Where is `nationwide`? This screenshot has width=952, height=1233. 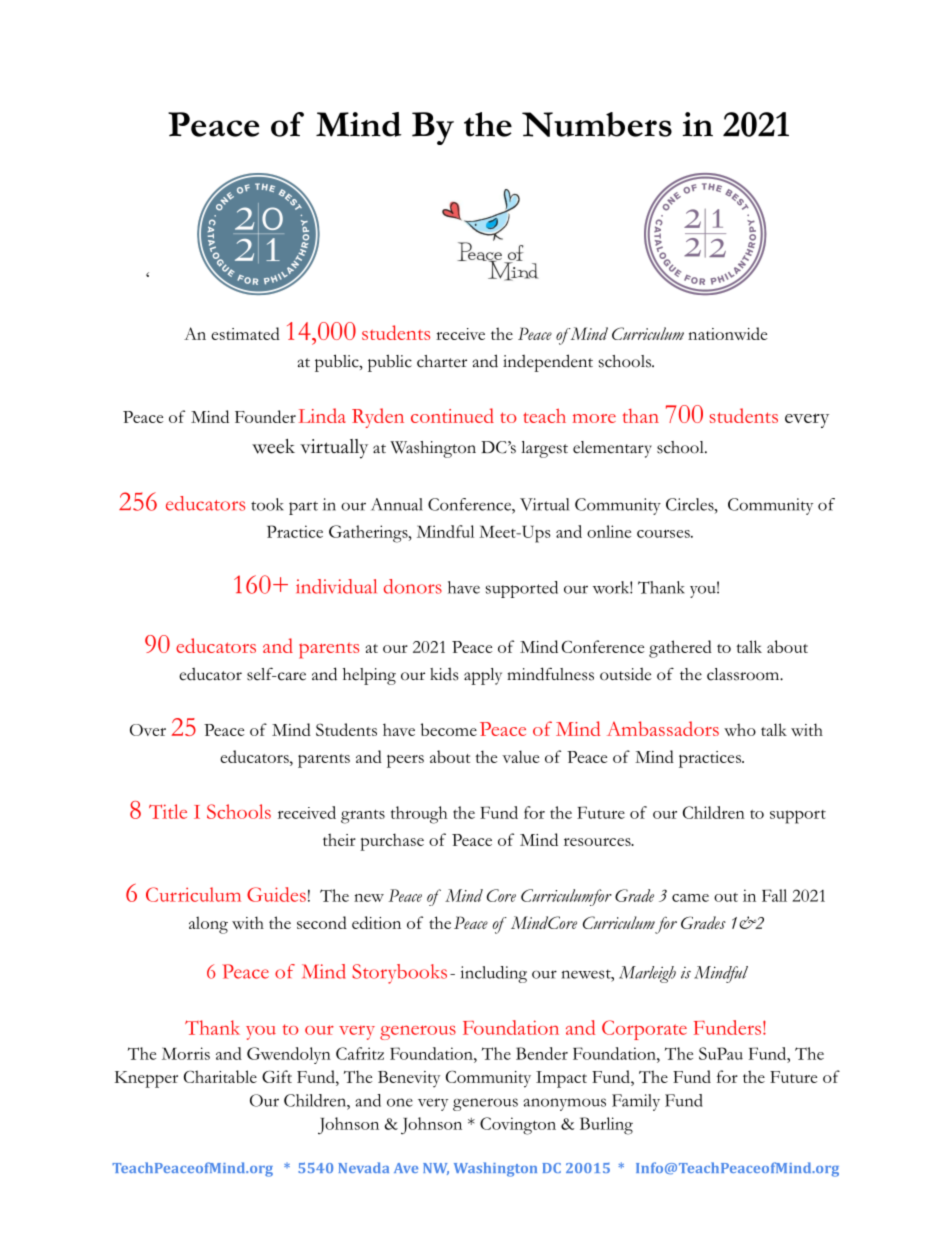 nationwide is located at coordinates (727, 333).
